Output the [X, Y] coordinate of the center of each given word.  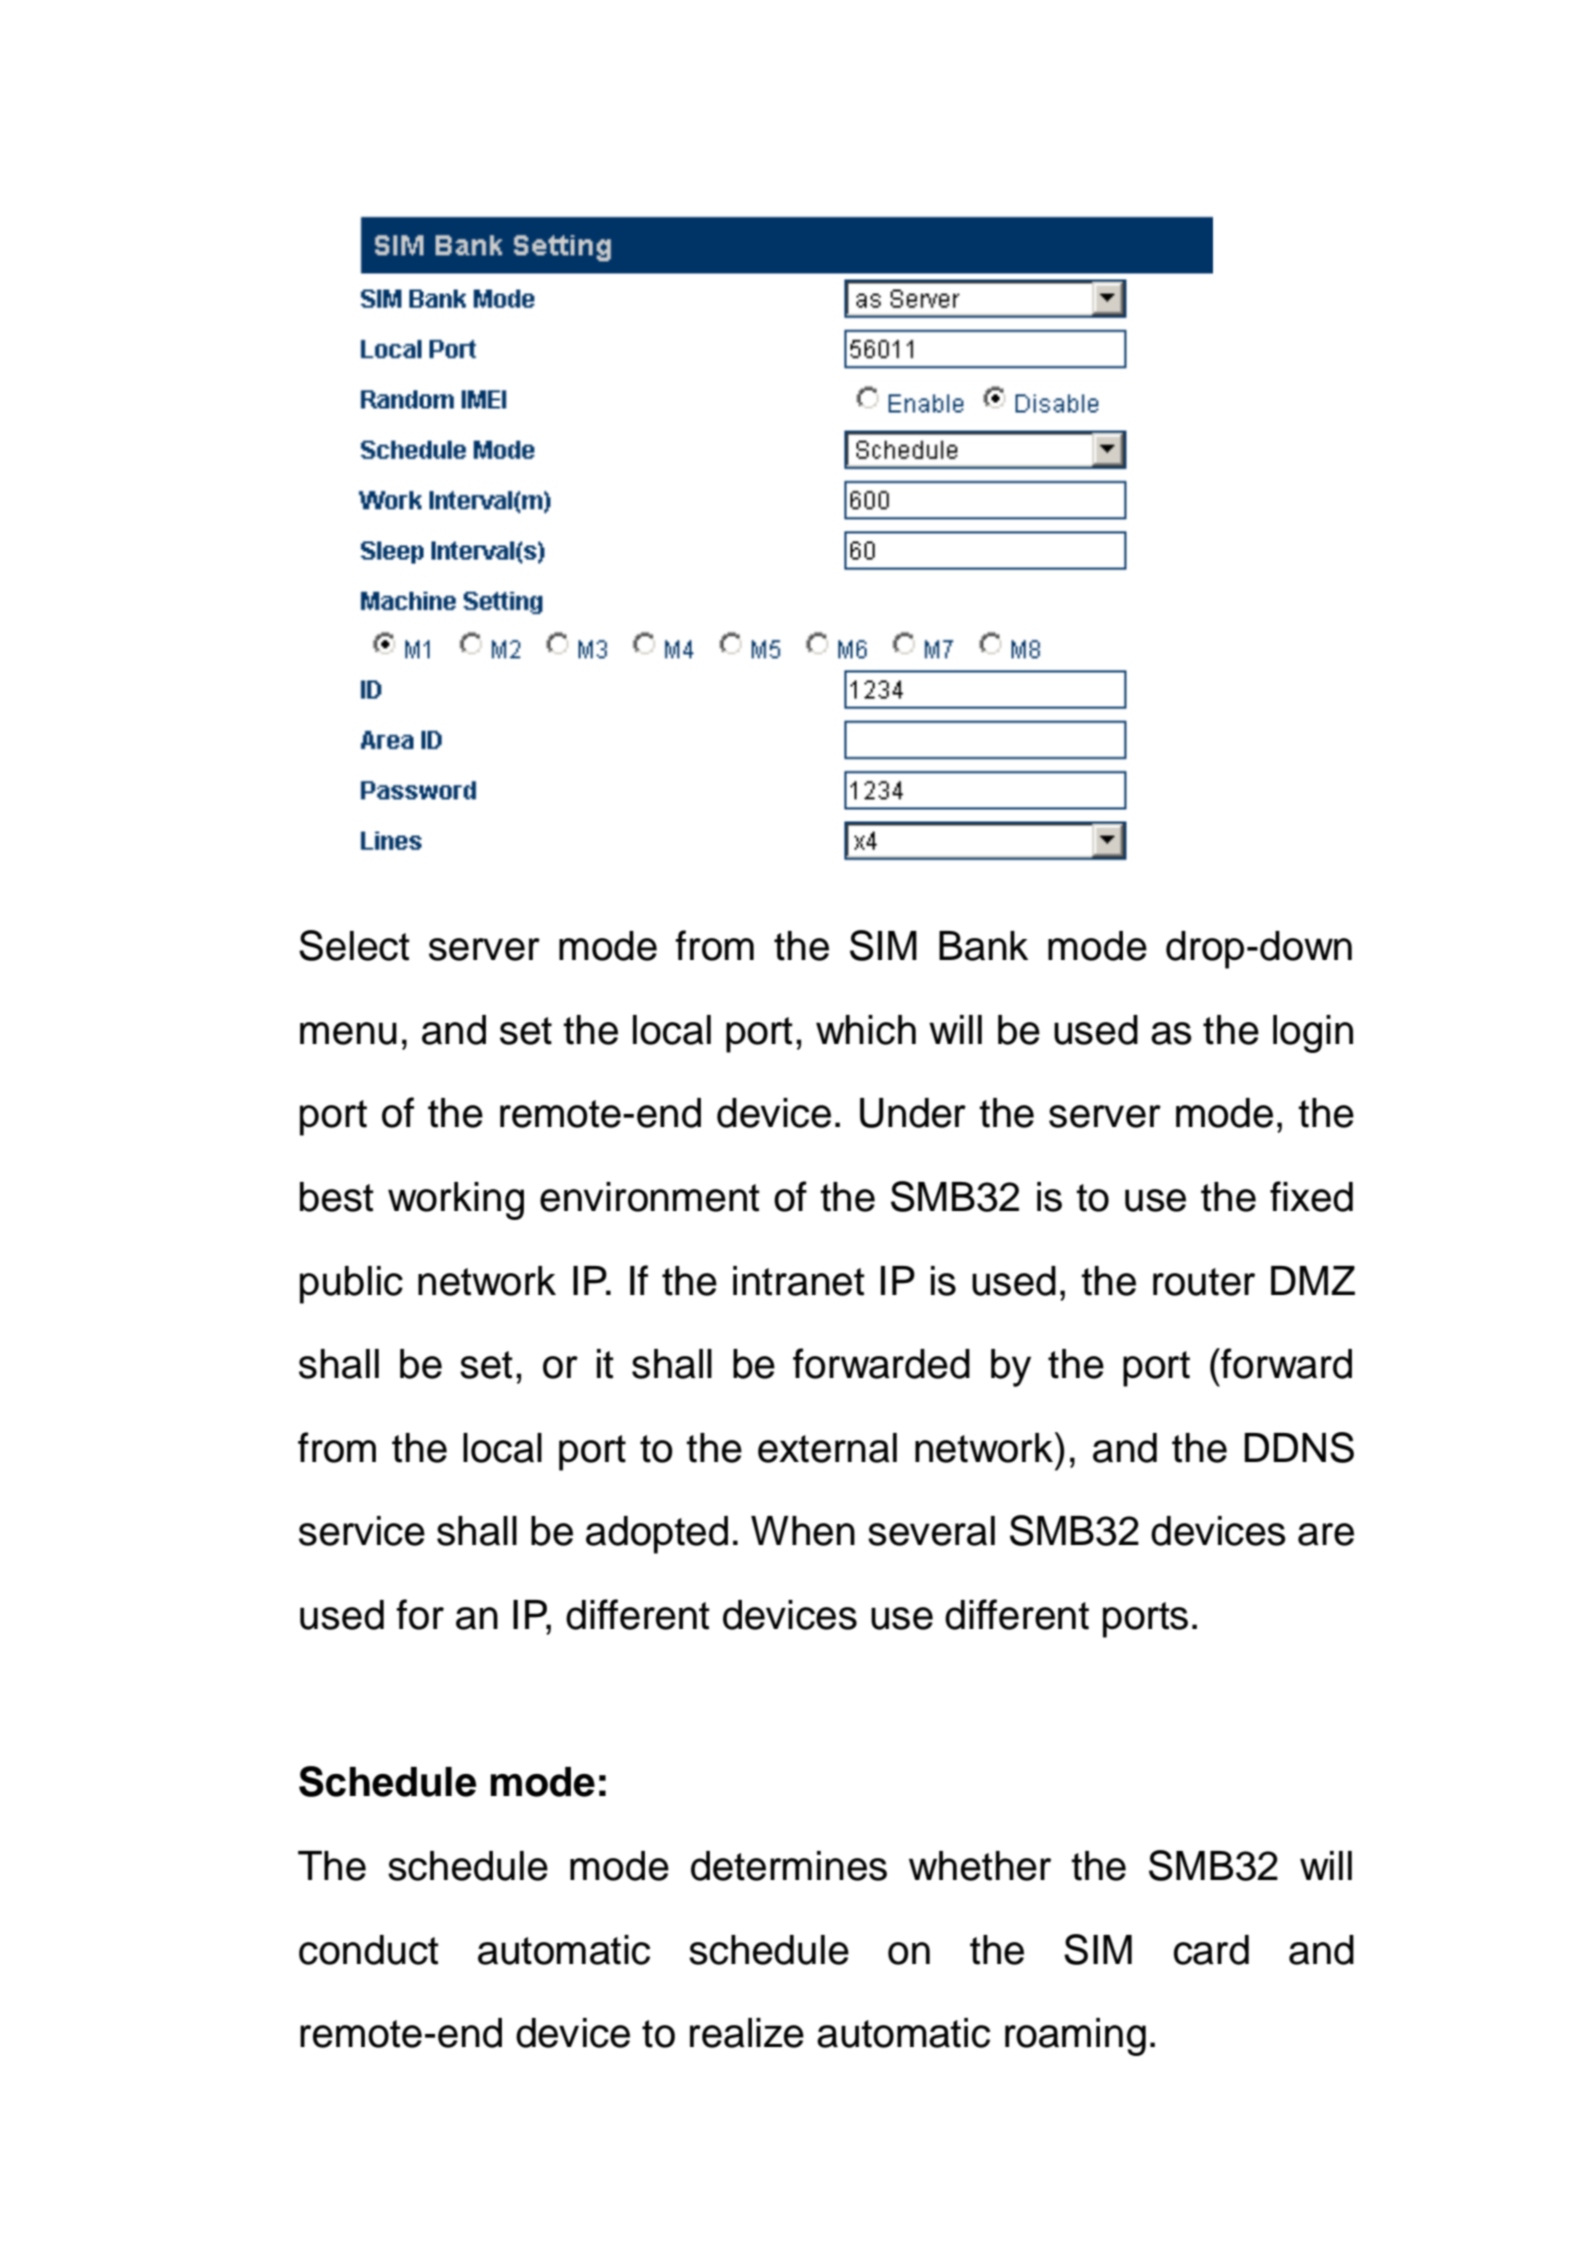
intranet [799, 1281]
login [1313, 1034]
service [362, 1531]
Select [354, 945]
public [351, 1285]
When [803, 1531]
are [1326, 1534]
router [1204, 1282]
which [866, 1030]
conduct [369, 1950]
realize [747, 2033]
